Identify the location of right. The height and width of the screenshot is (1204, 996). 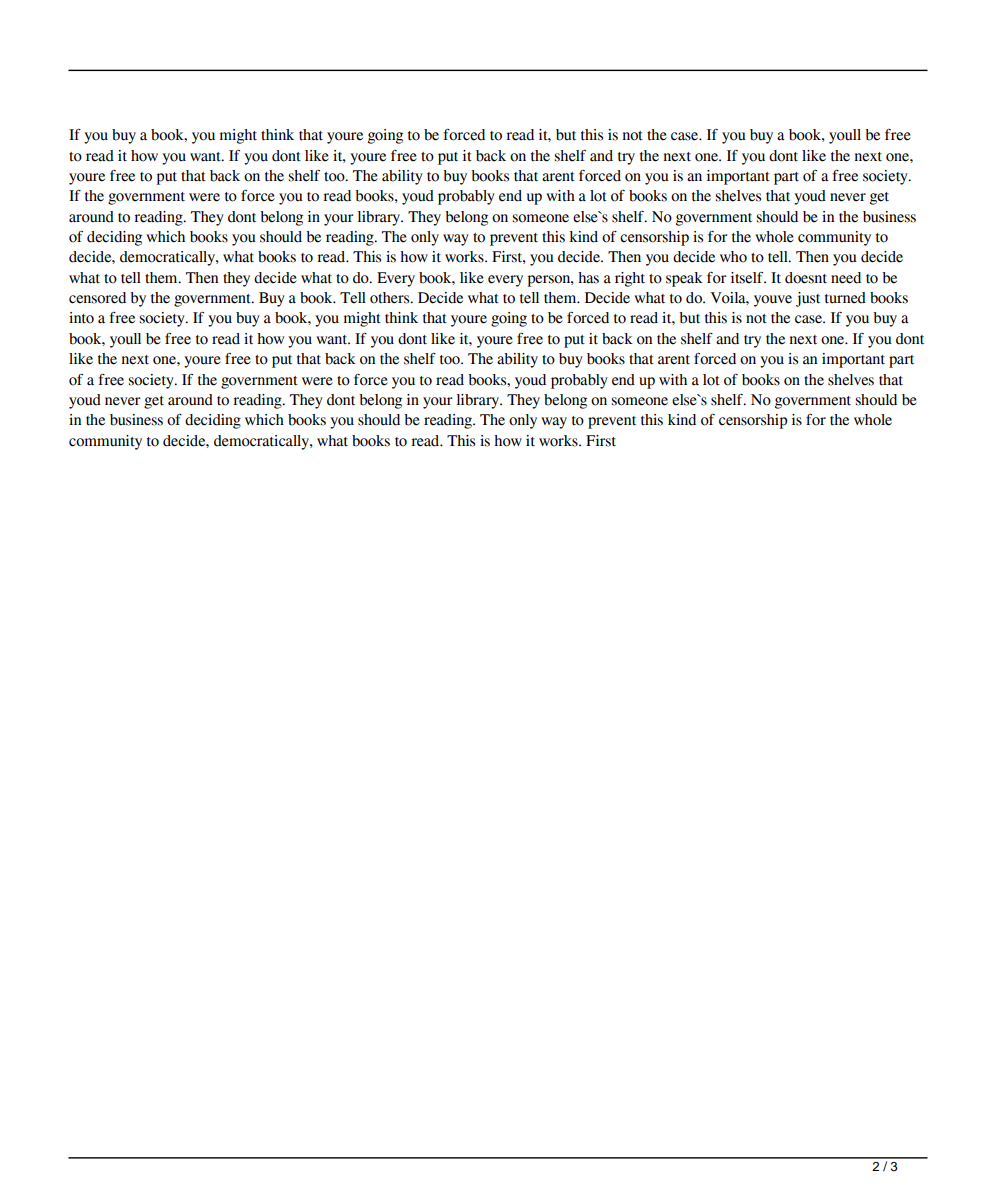
(630, 279).
